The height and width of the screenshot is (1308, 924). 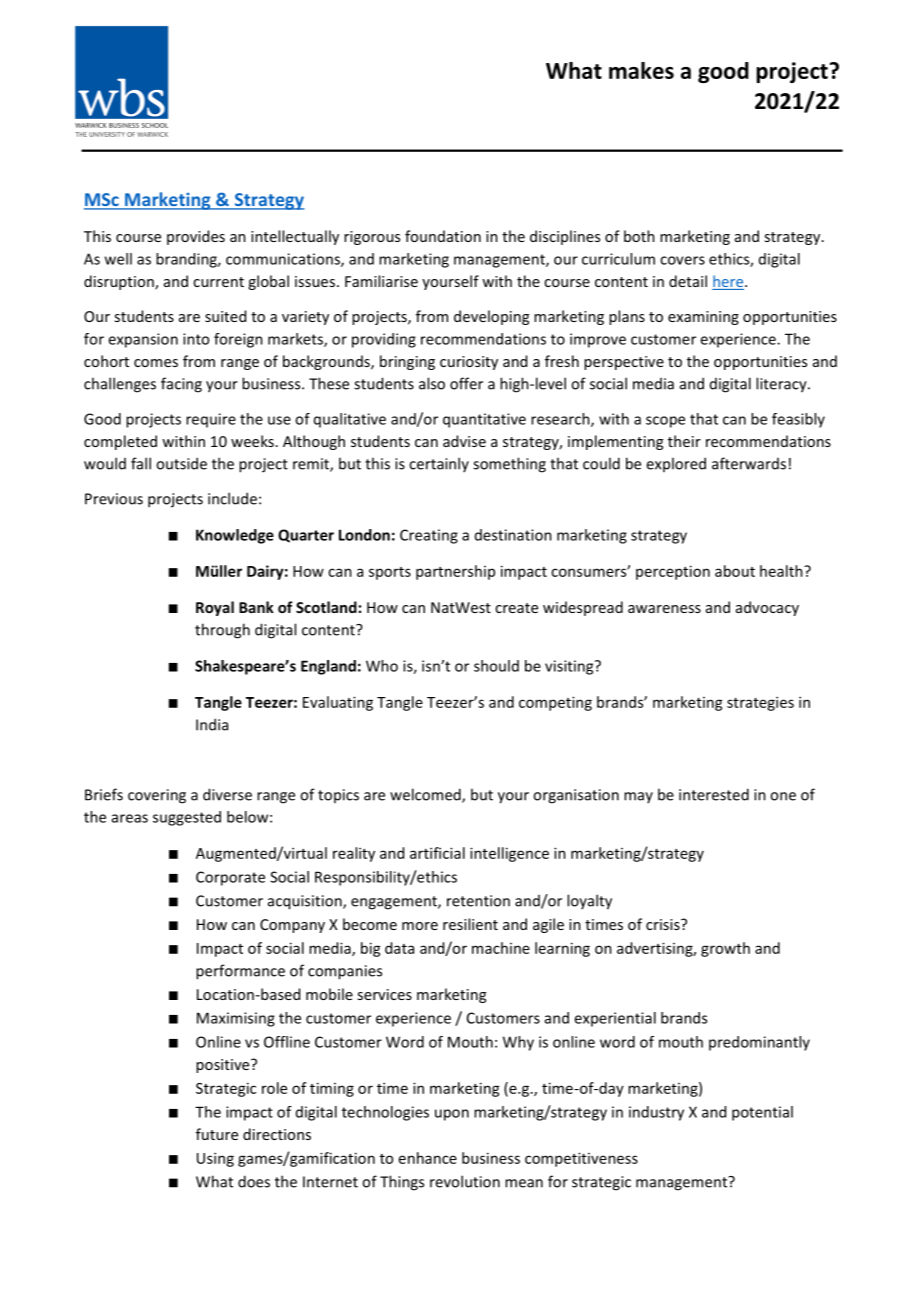 I want to click on through, so click(x=222, y=631).
